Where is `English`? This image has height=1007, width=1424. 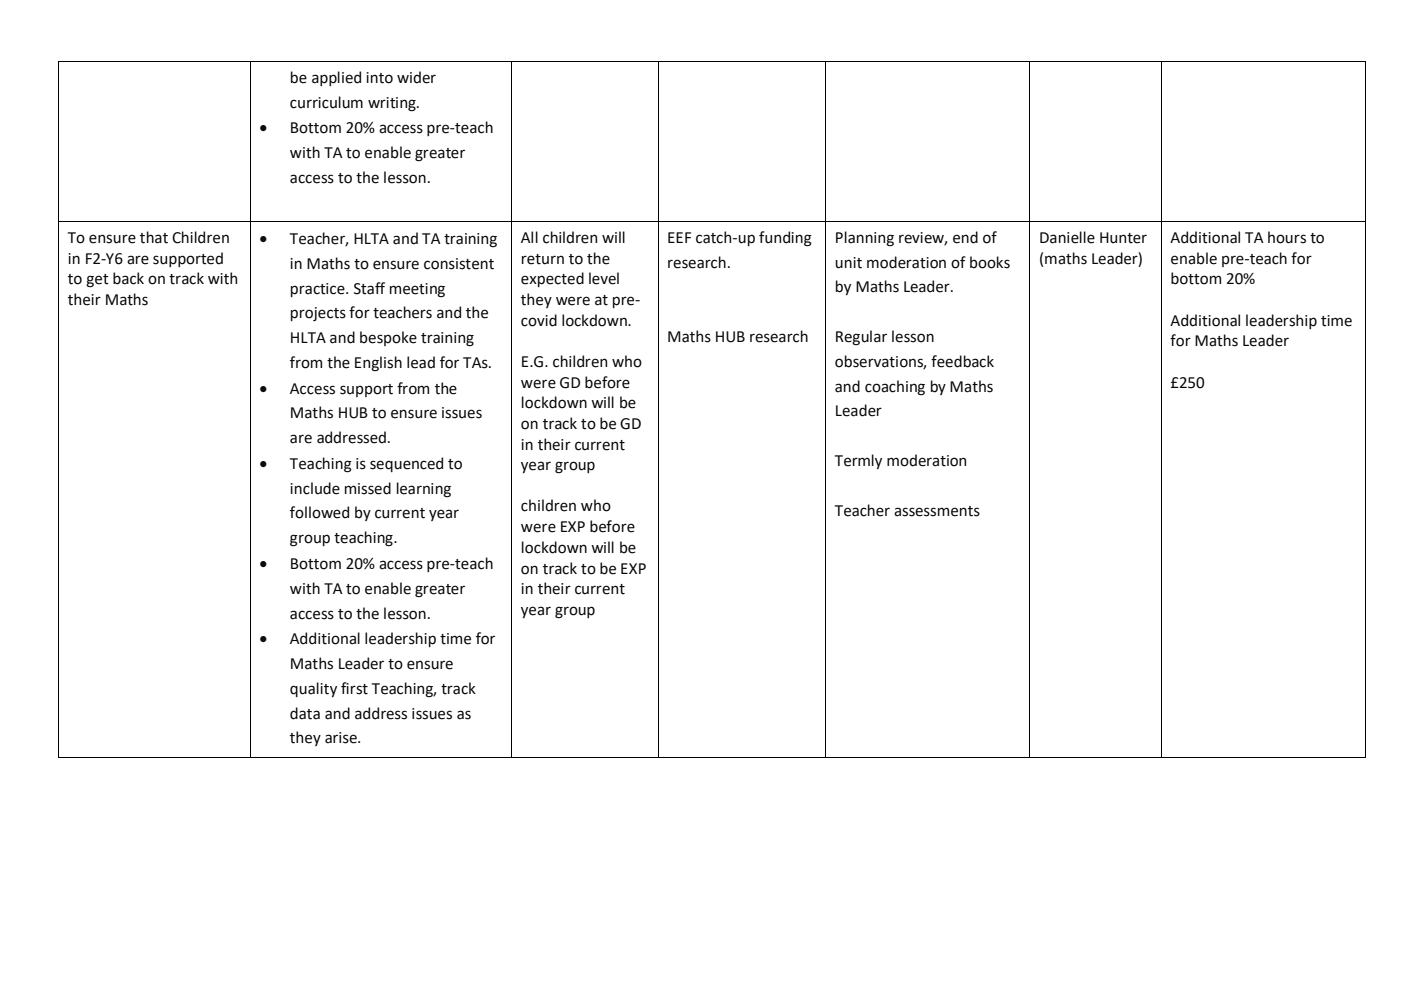
English is located at coordinates (378, 364).
